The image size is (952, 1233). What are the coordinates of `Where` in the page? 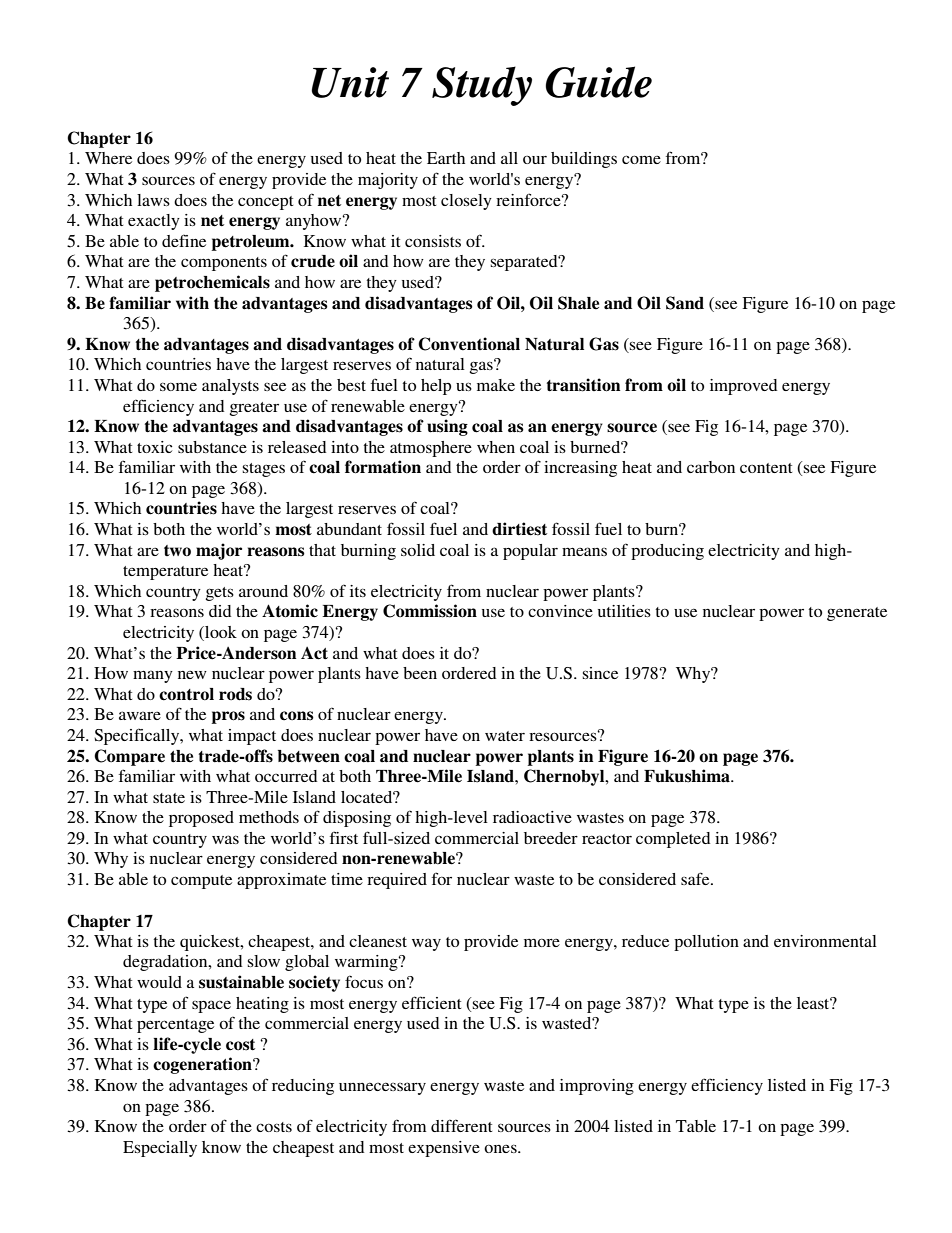 It's located at (108, 158).
